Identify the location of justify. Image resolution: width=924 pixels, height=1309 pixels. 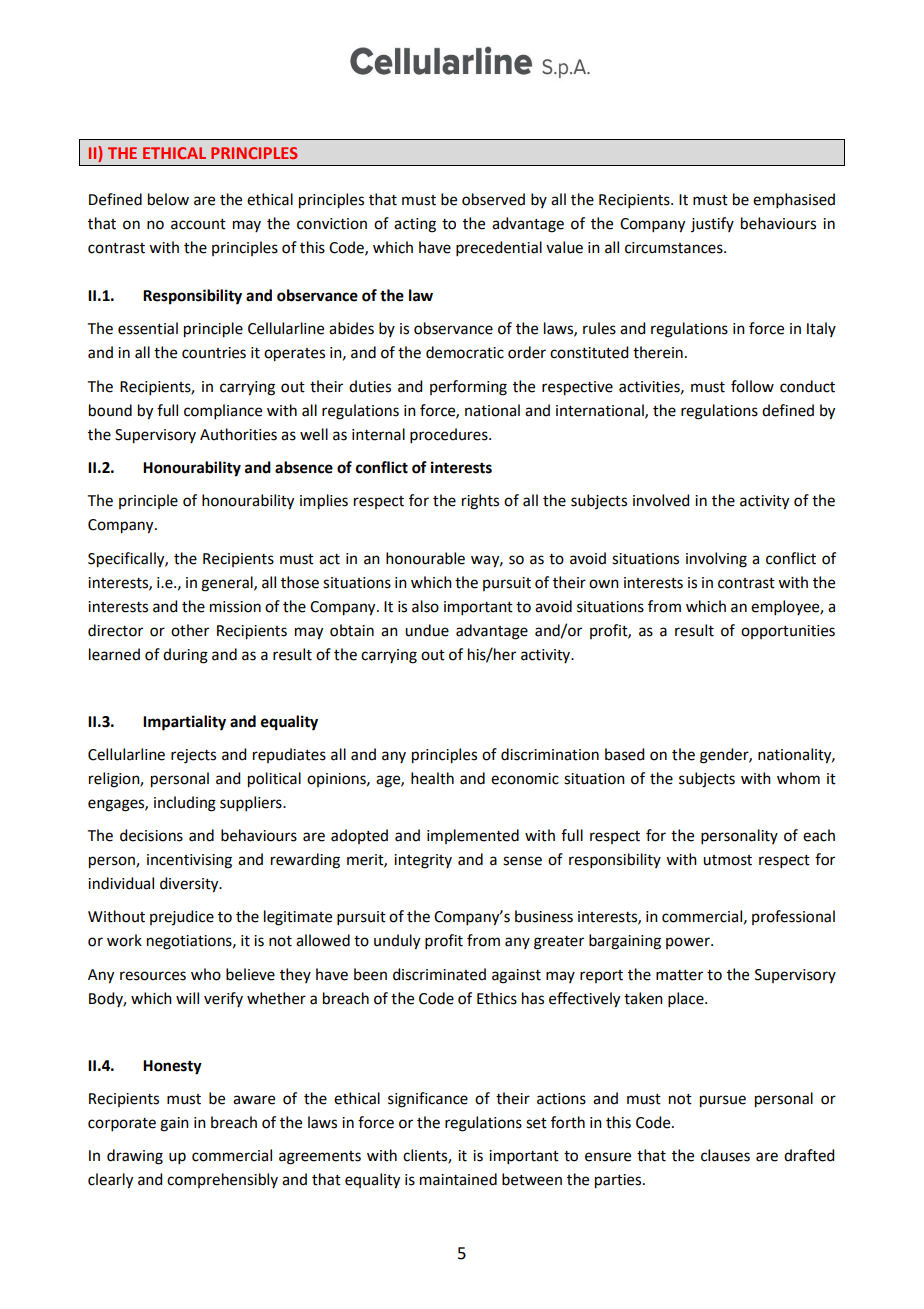
(712, 224).
